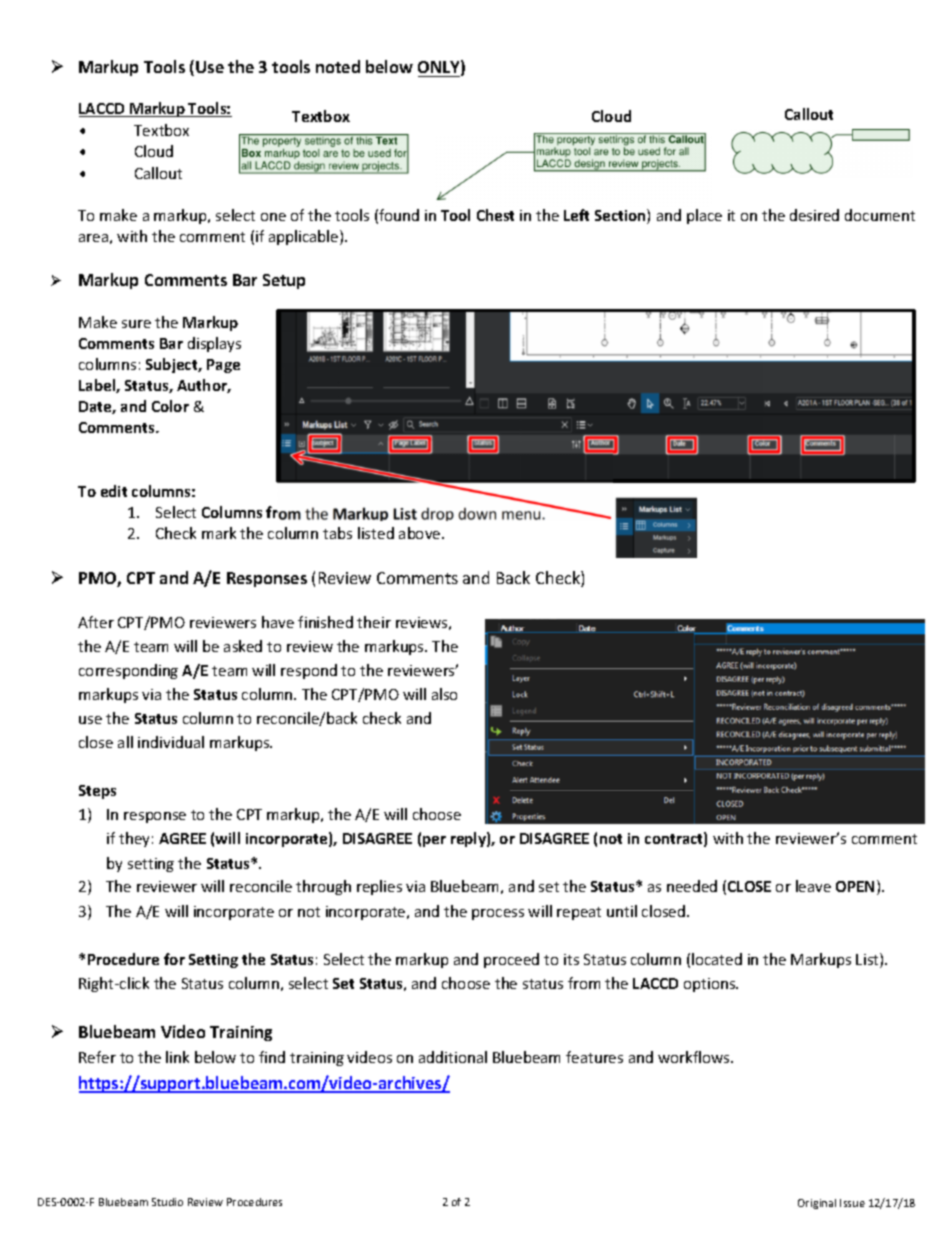 The height and width of the screenshot is (1233, 952). Describe the element at coordinates (814, 215) in the screenshot. I see `desired` at that location.
